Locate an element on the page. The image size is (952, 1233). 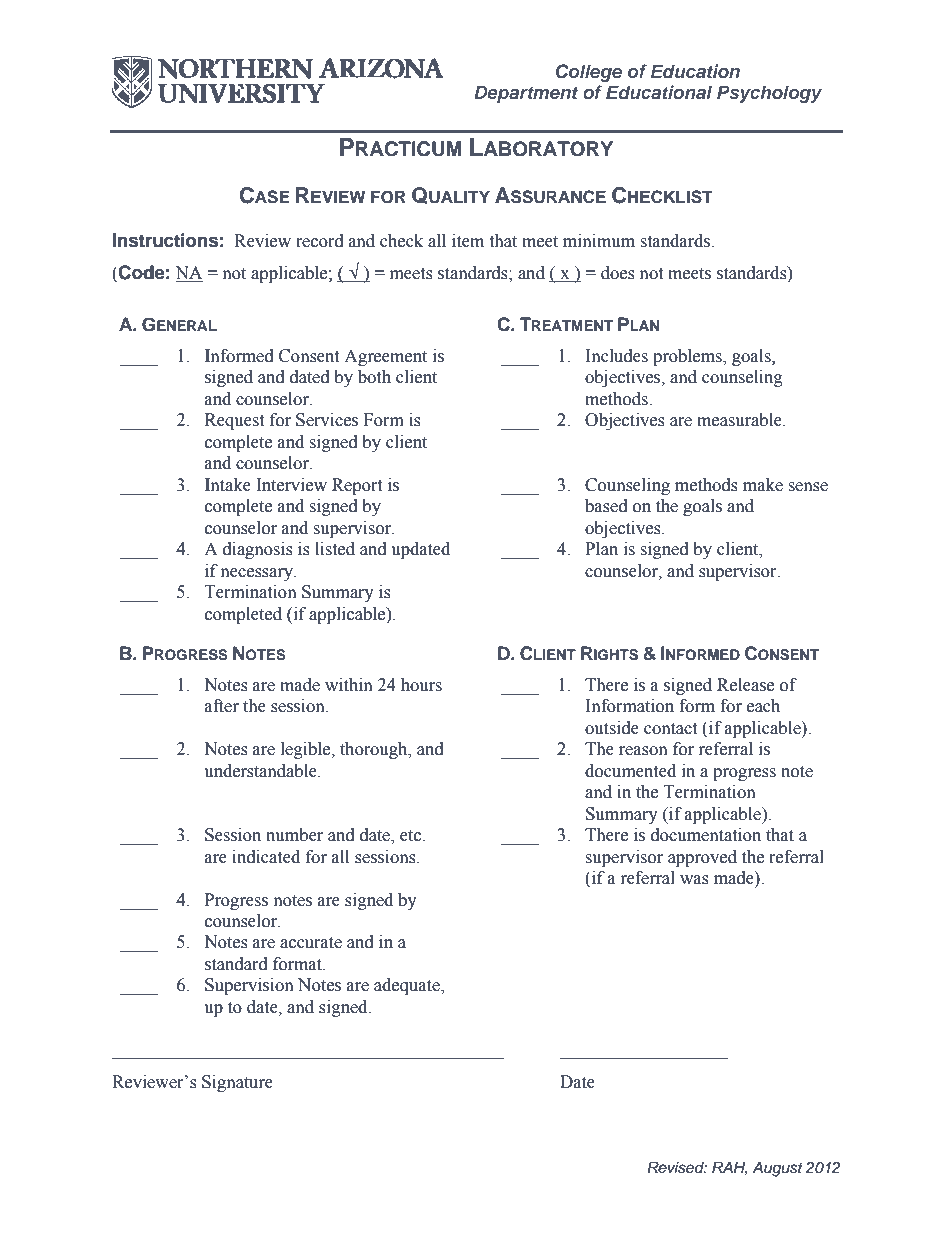
approved is located at coordinates (702, 858).
